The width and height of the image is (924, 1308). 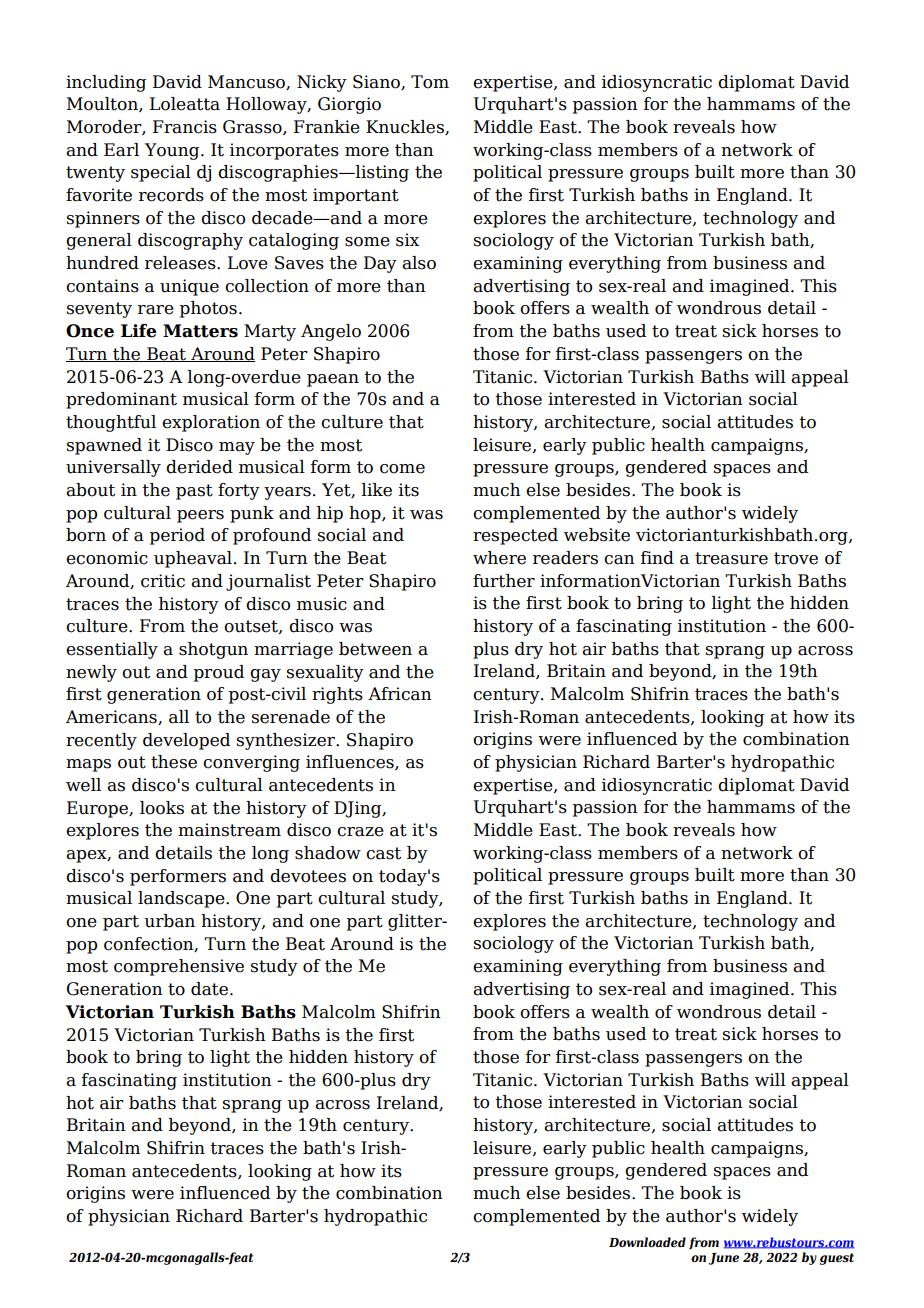 I want to click on date, so click(x=209, y=989).
